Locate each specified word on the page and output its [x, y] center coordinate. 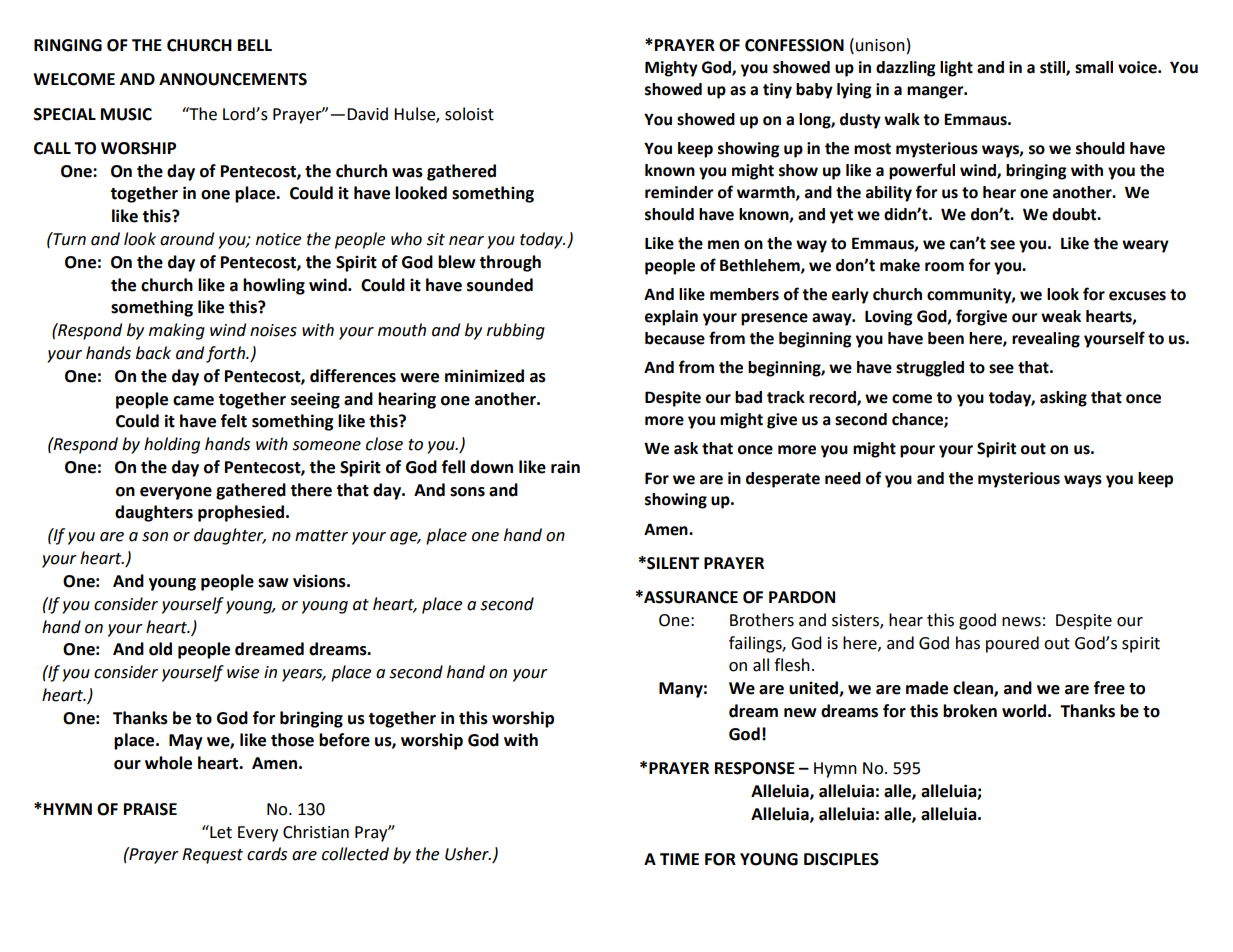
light [956, 69]
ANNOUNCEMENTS [233, 79]
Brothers [762, 620]
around [187, 239]
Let [220, 832]
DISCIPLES [841, 859]
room [944, 267]
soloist [469, 114]
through [510, 263]
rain [565, 467]
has [968, 643]
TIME [679, 859]
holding [172, 445]
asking [1063, 399]
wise [243, 672]
